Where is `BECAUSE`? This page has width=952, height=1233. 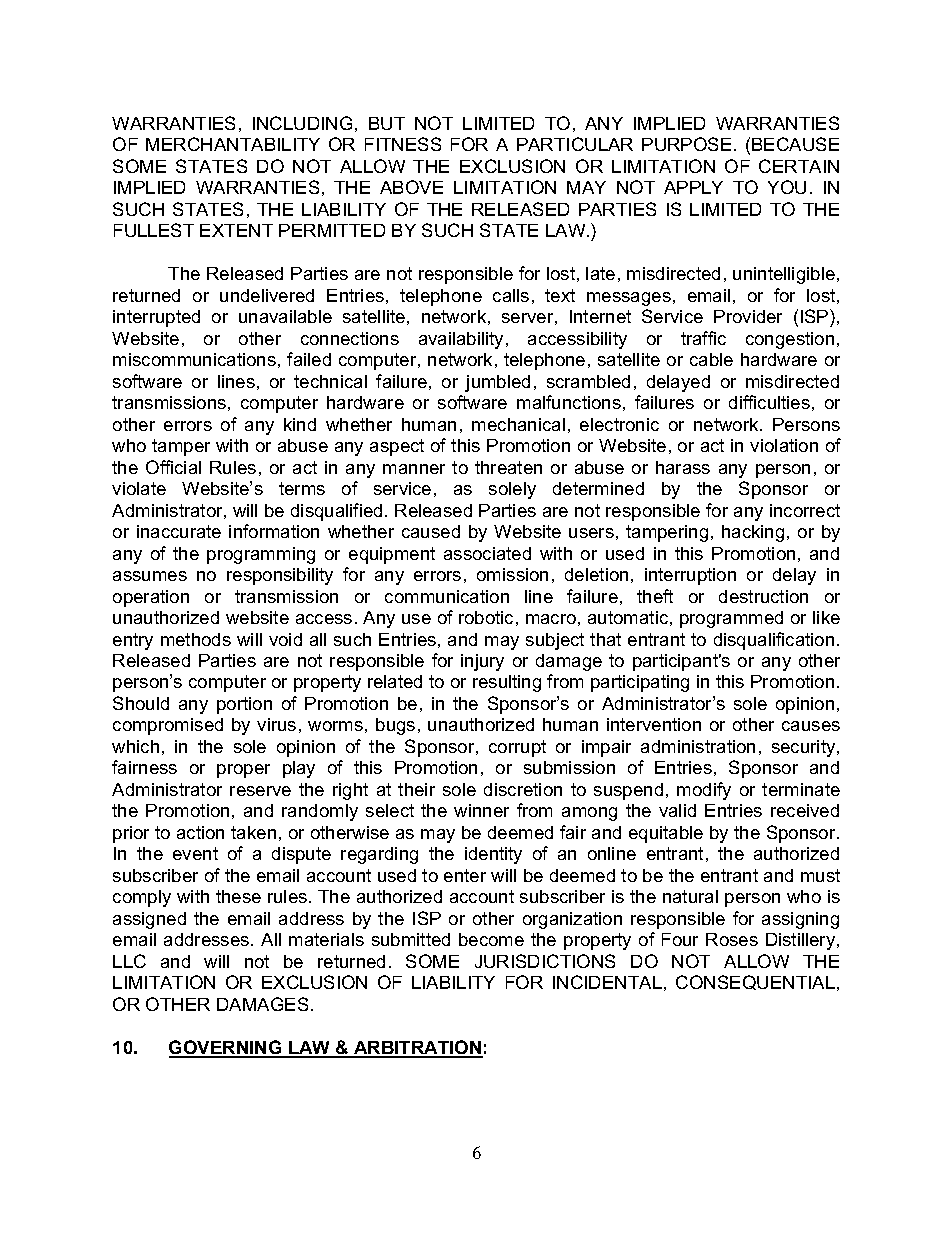 BECAUSE is located at coordinates (795, 144).
